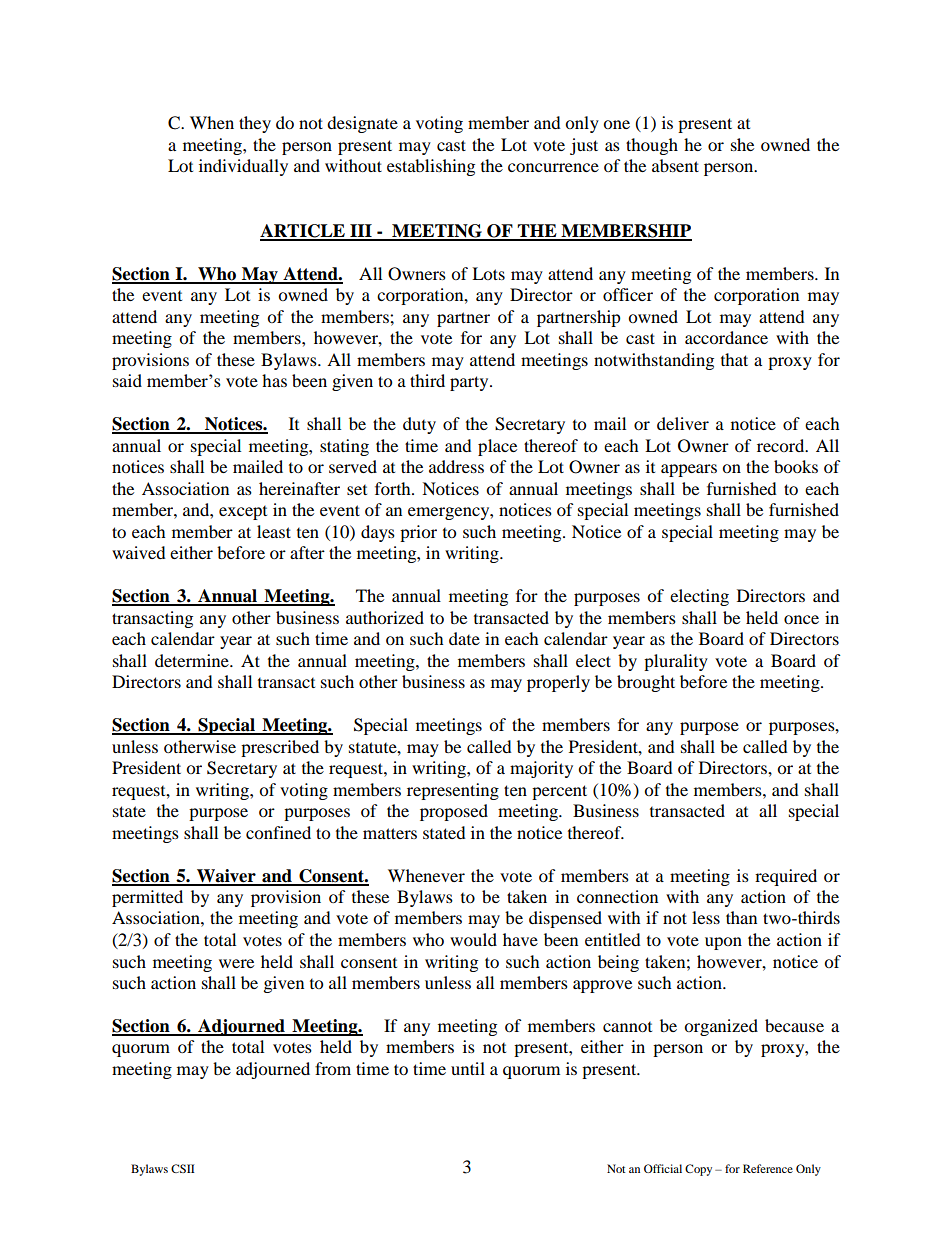 This document has width=952, height=1233. I want to click on establishing, so click(431, 167).
